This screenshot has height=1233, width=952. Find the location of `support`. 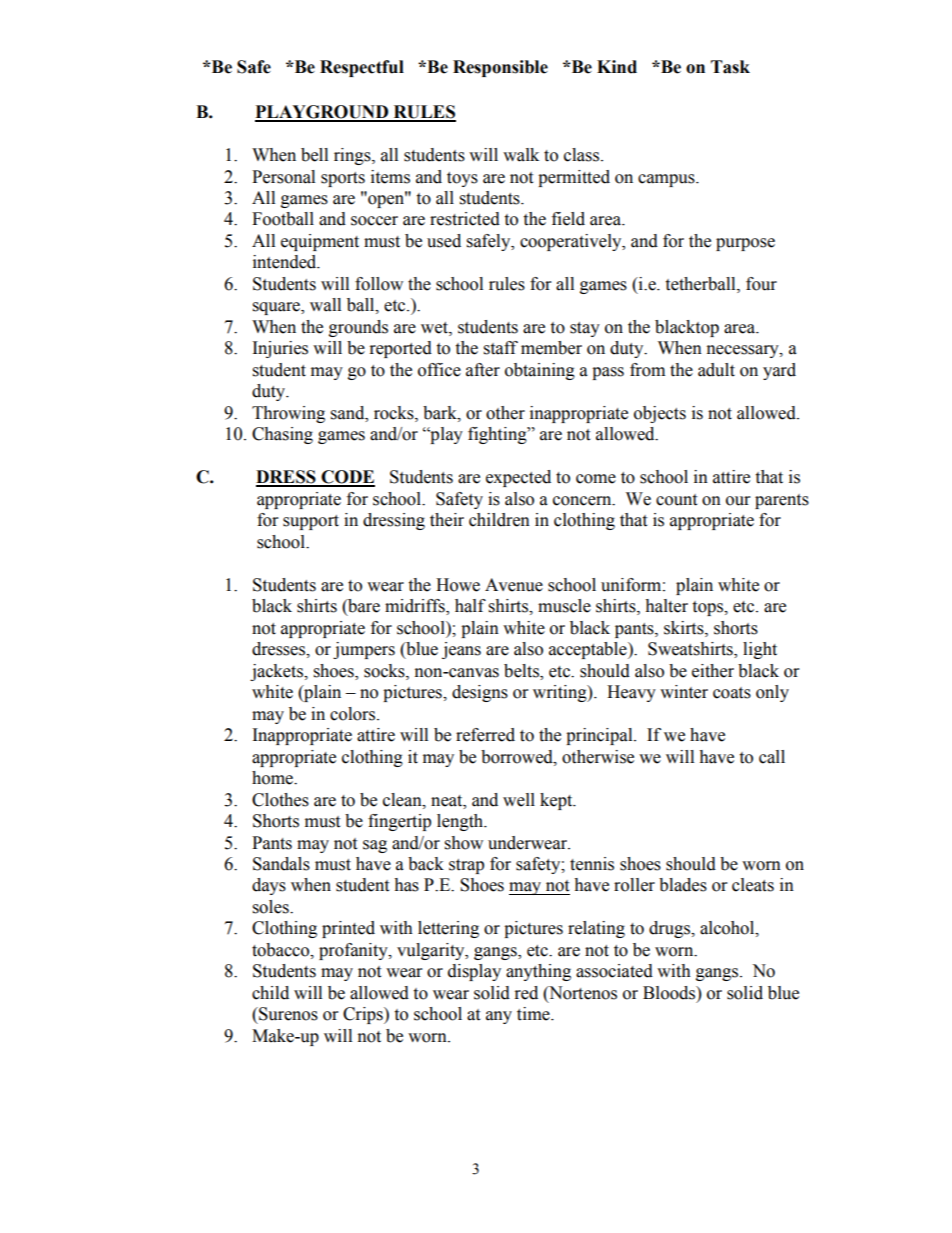

support is located at coordinates (311, 522).
